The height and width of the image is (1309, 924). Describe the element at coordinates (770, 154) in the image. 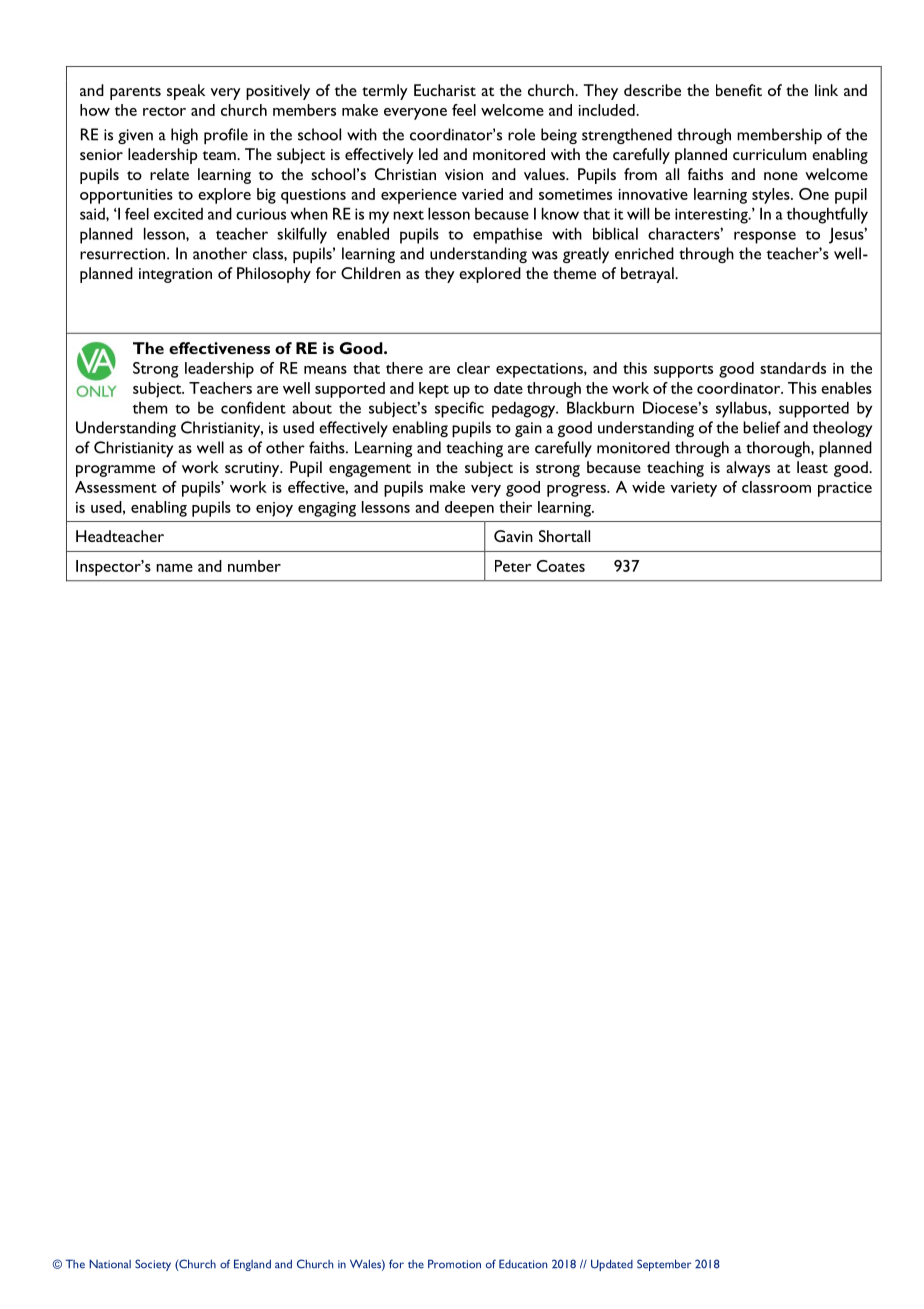

I see `curriculum` at that location.
